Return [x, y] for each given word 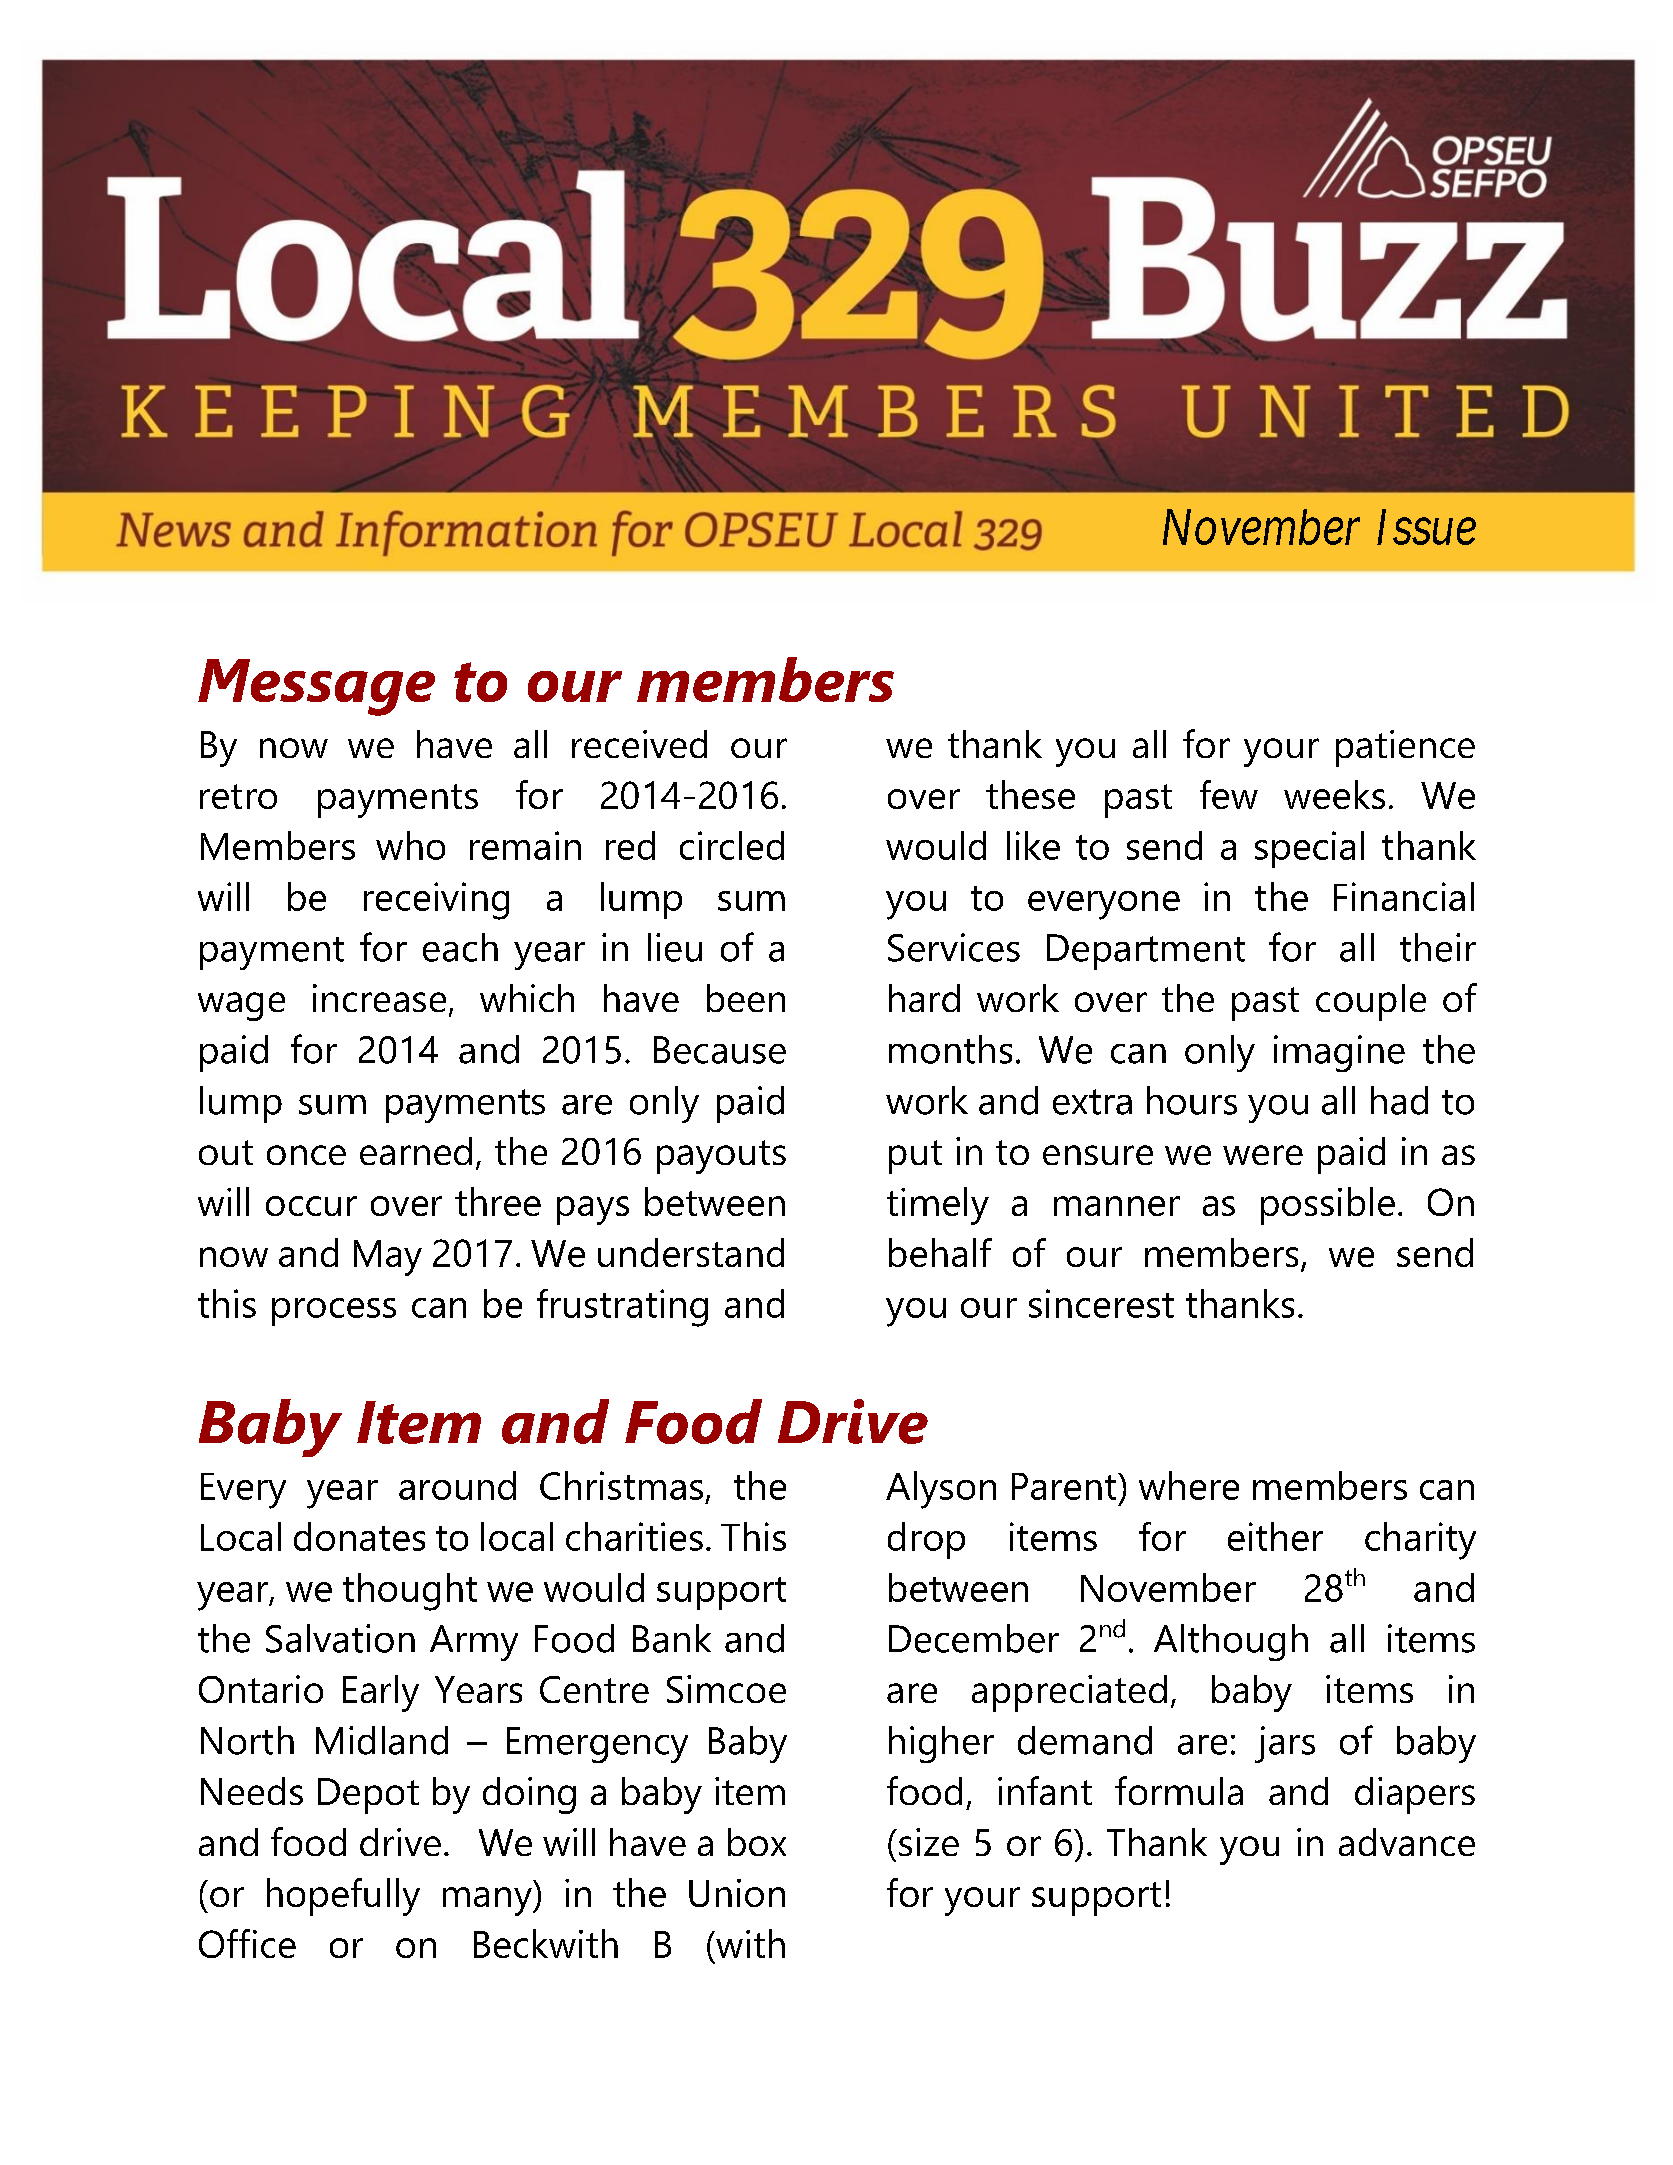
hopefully [343, 1897]
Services [954, 947]
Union [737, 1893]
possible [1328, 1206]
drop [926, 1540]
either [1275, 1536]
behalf [940, 1252]
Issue [1426, 527]
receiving [436, 901]
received [639, 744]
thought [410, 1592]
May [388, 1258]
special [1309, 849]
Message [316, 687]
